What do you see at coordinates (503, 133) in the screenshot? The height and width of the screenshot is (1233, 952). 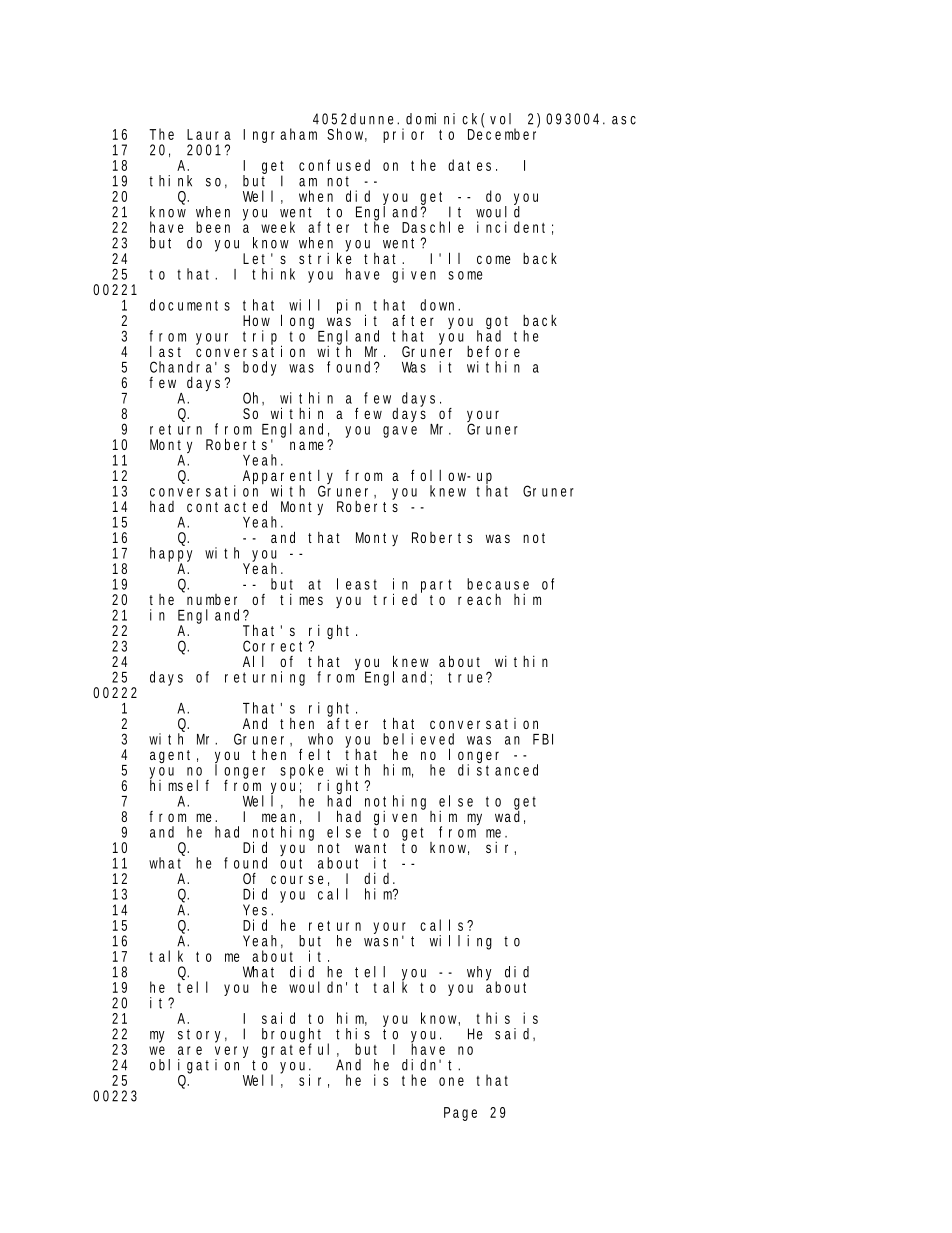 I see `December` at bounding box center [503, 133].
